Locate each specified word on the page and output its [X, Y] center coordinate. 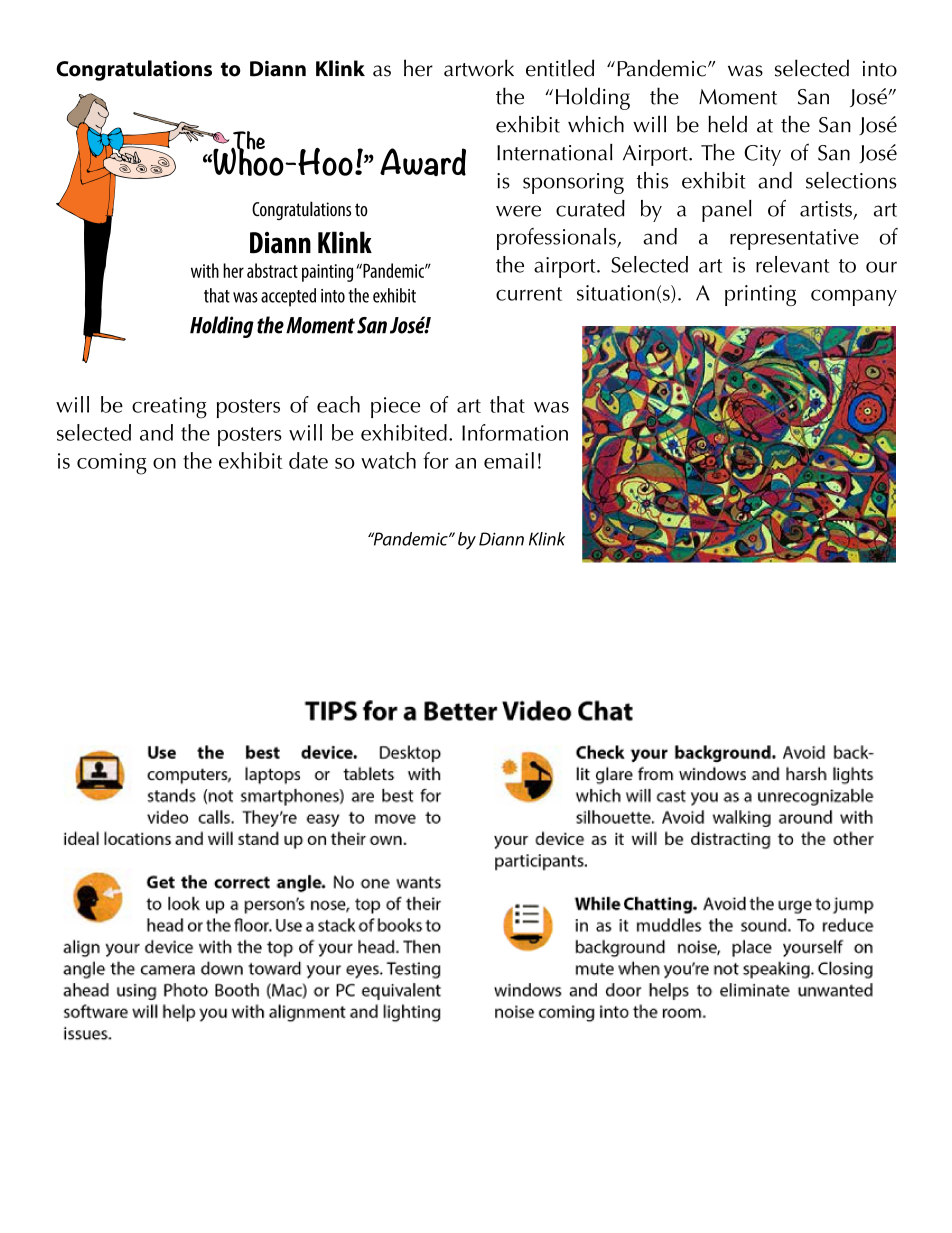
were [518, 211]
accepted [288, 297]
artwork [479, 68]
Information [515, 432]
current [529, 294]
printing [760, 295]
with [205, 270]
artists [826, 209]
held [727, 124]
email [509, 460]
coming [112, 464]
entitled [560, 68]
